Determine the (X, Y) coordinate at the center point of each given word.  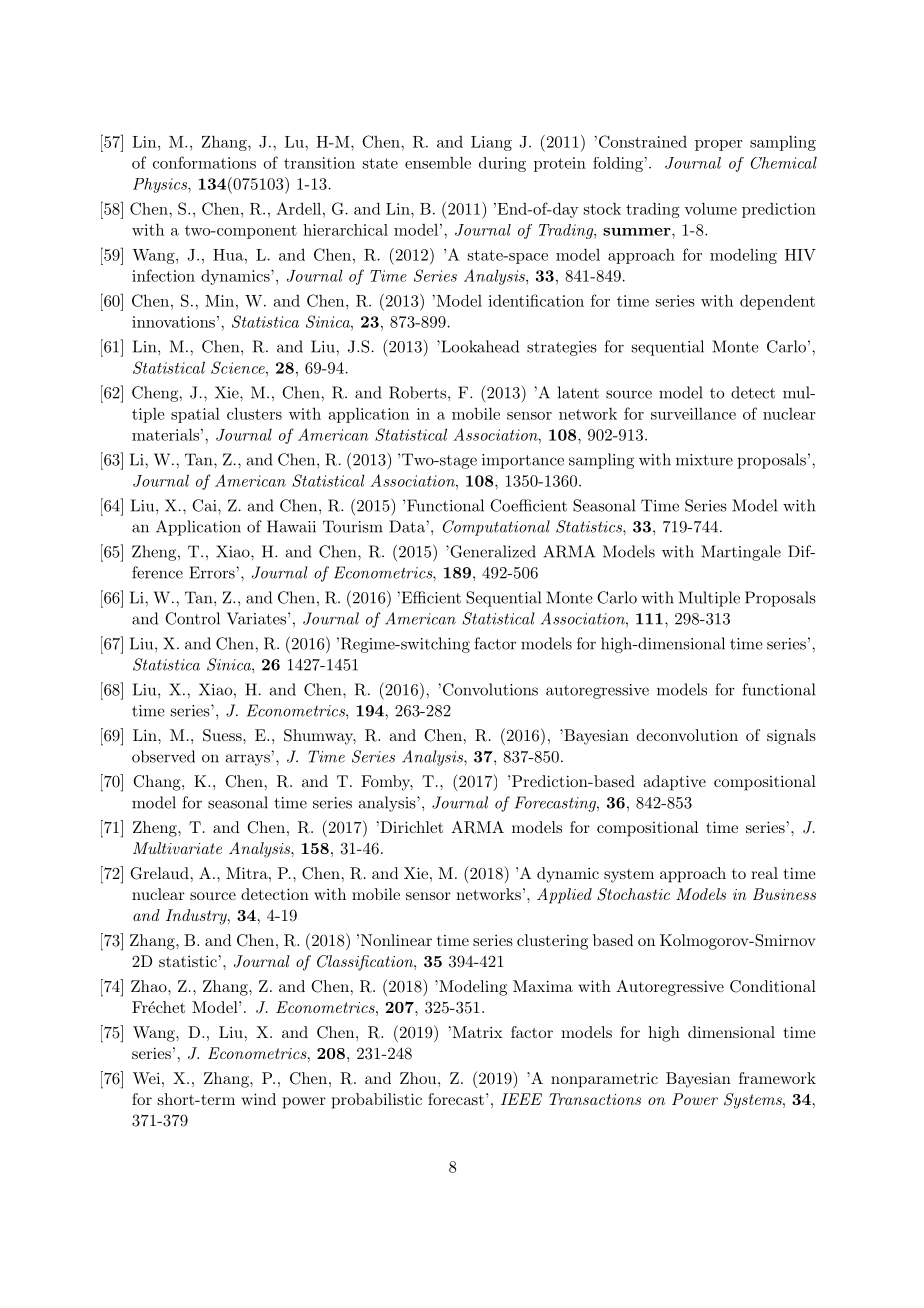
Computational (496, 528)
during (502, 164)
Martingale (741, 553)
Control (192, 618)
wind (258, 1099)
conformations (204, 162)
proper (718, 145)
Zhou (419, 1078)
